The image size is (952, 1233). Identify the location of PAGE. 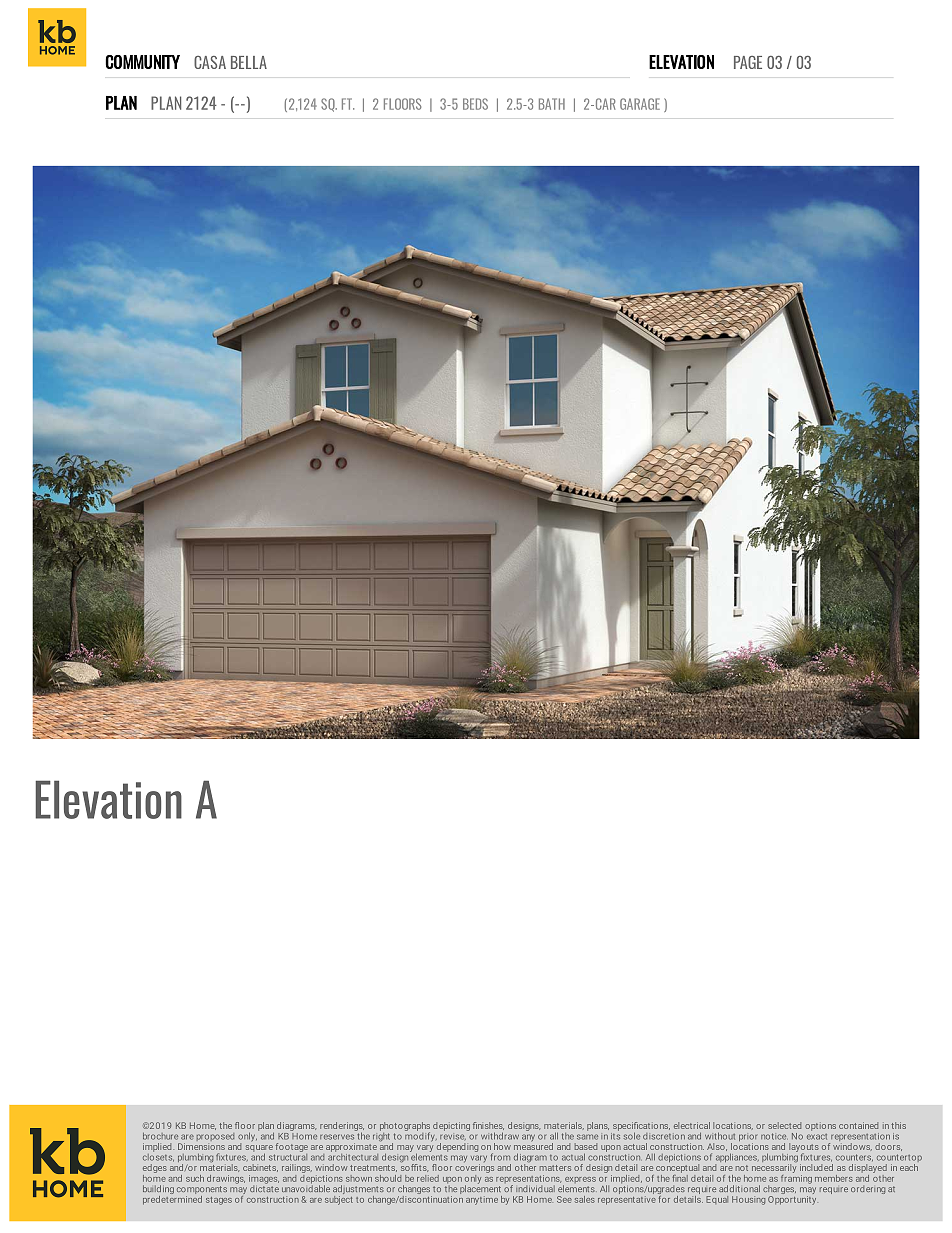
(748, 62).
